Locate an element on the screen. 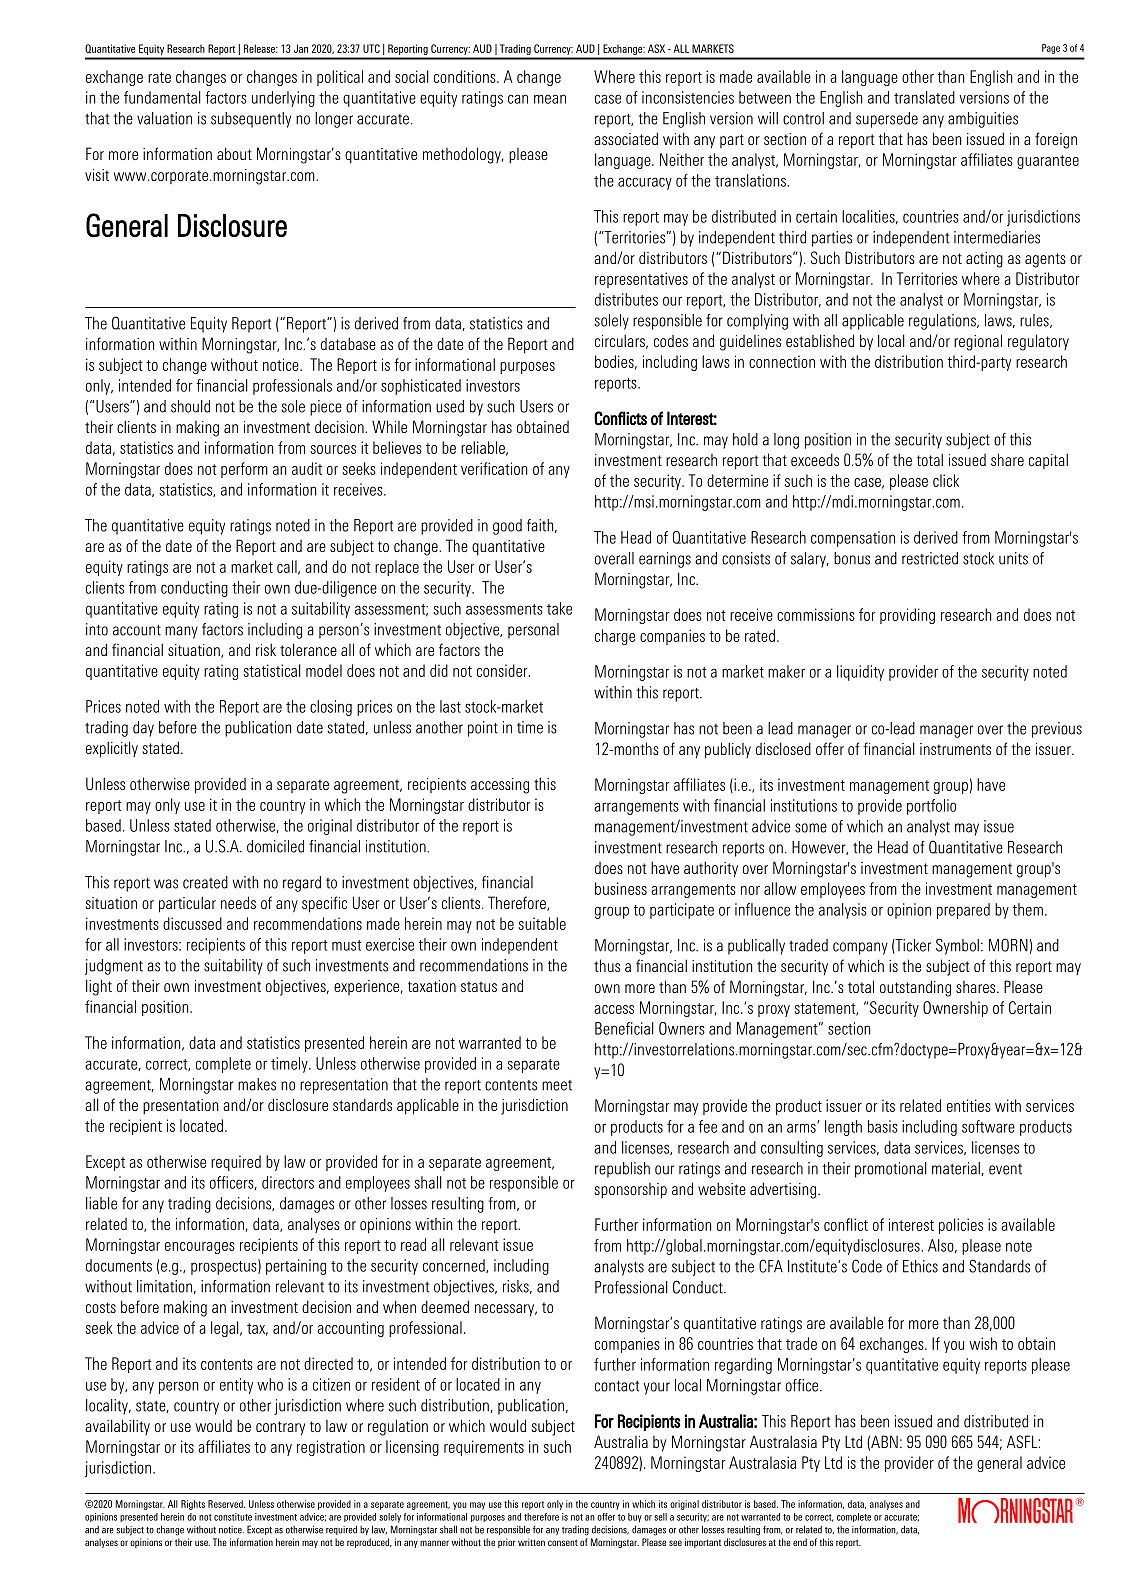 Image resolution: width=1124 pixels, height=1590 pixels. fundamental is located at coordinates (162, 97).
